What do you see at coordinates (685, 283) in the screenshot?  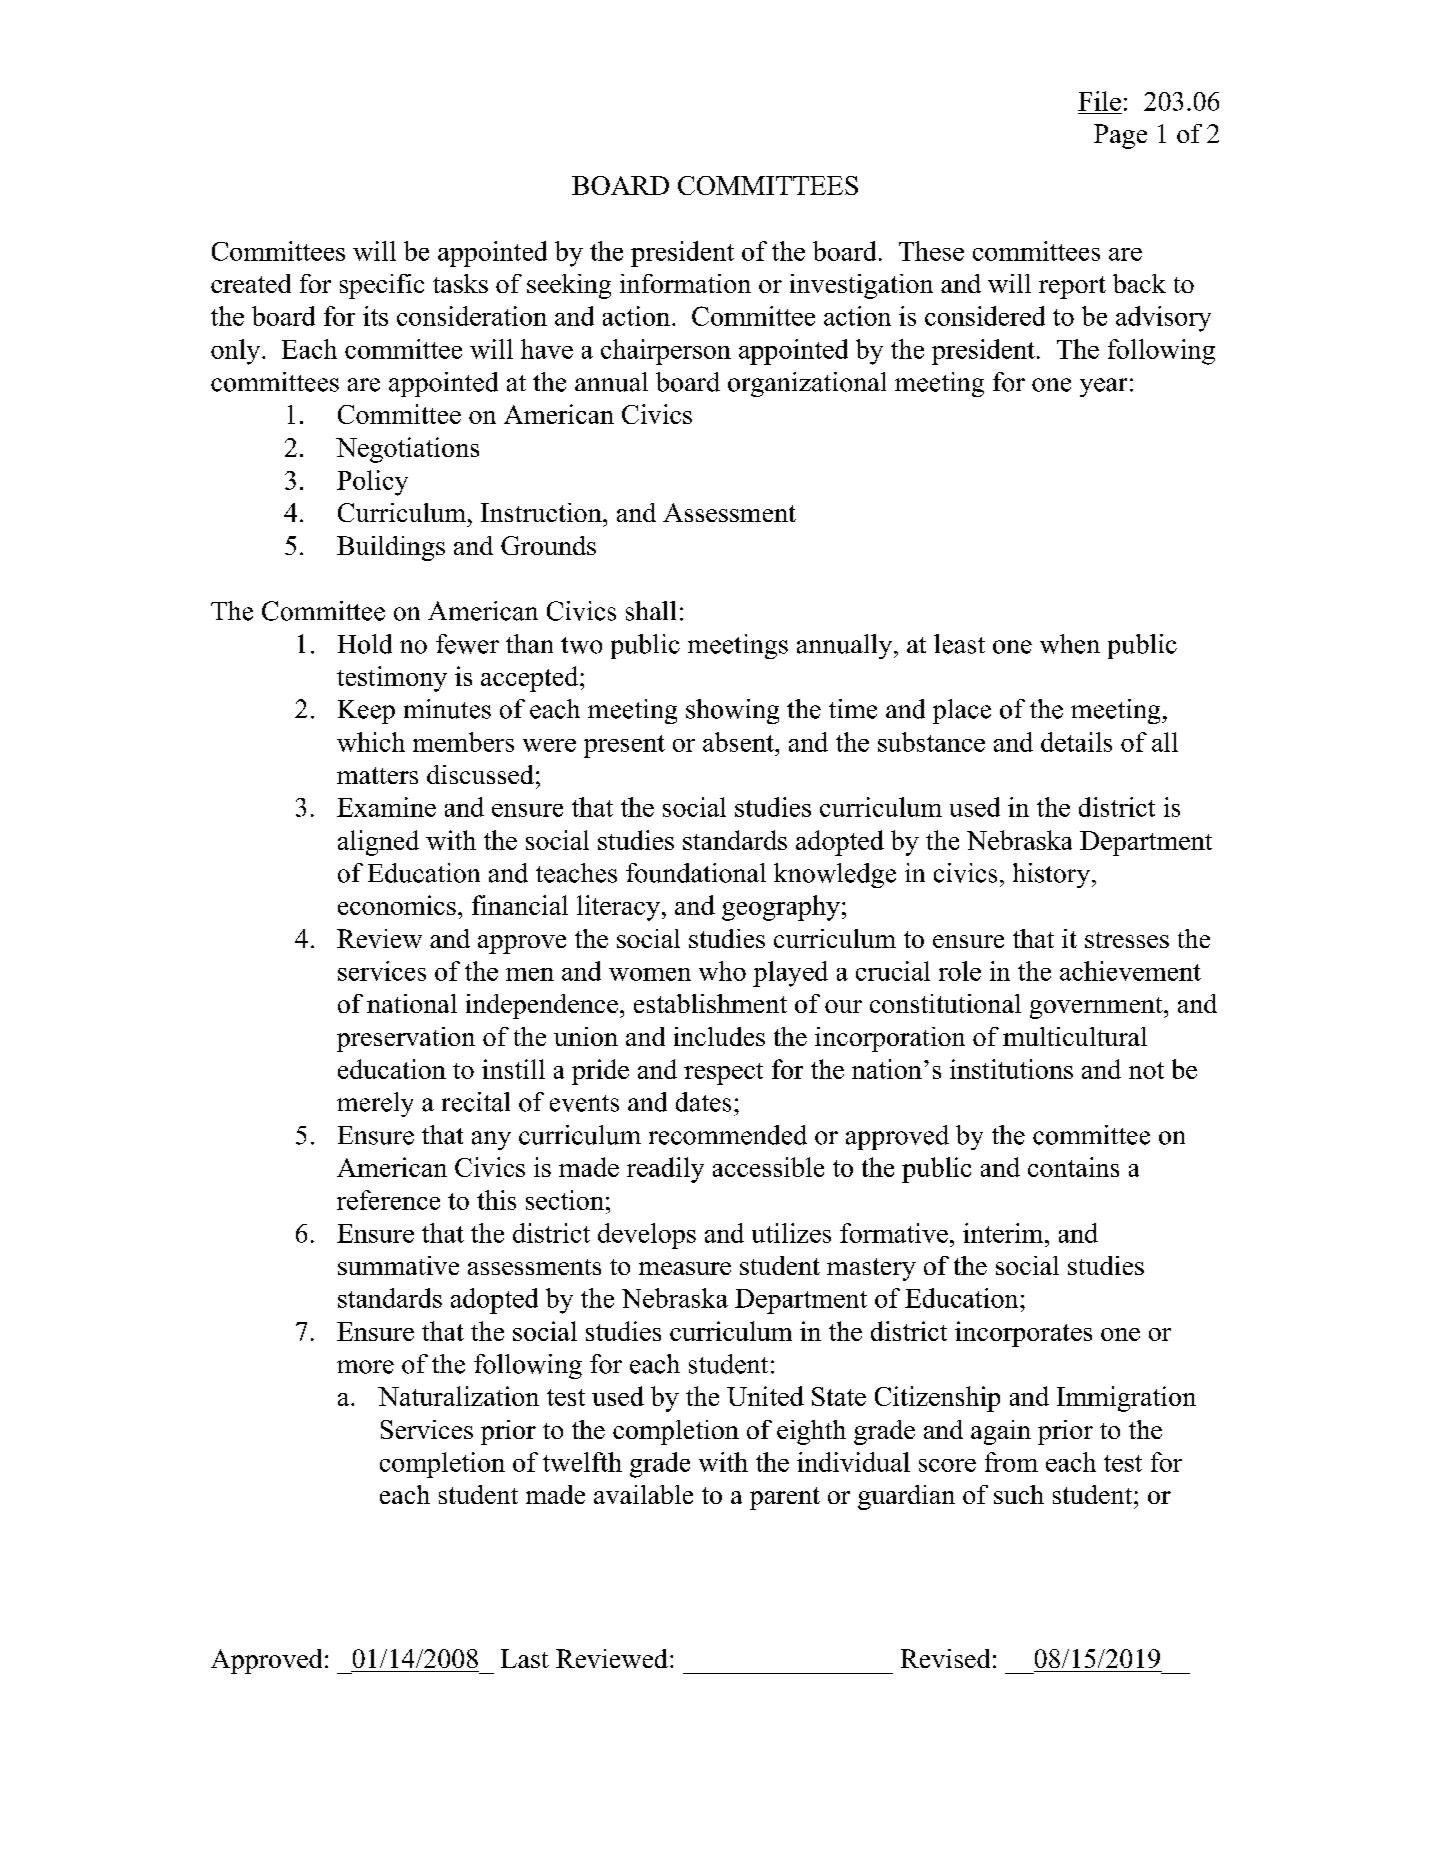 I see `information` at bounding box center [685, 283].
